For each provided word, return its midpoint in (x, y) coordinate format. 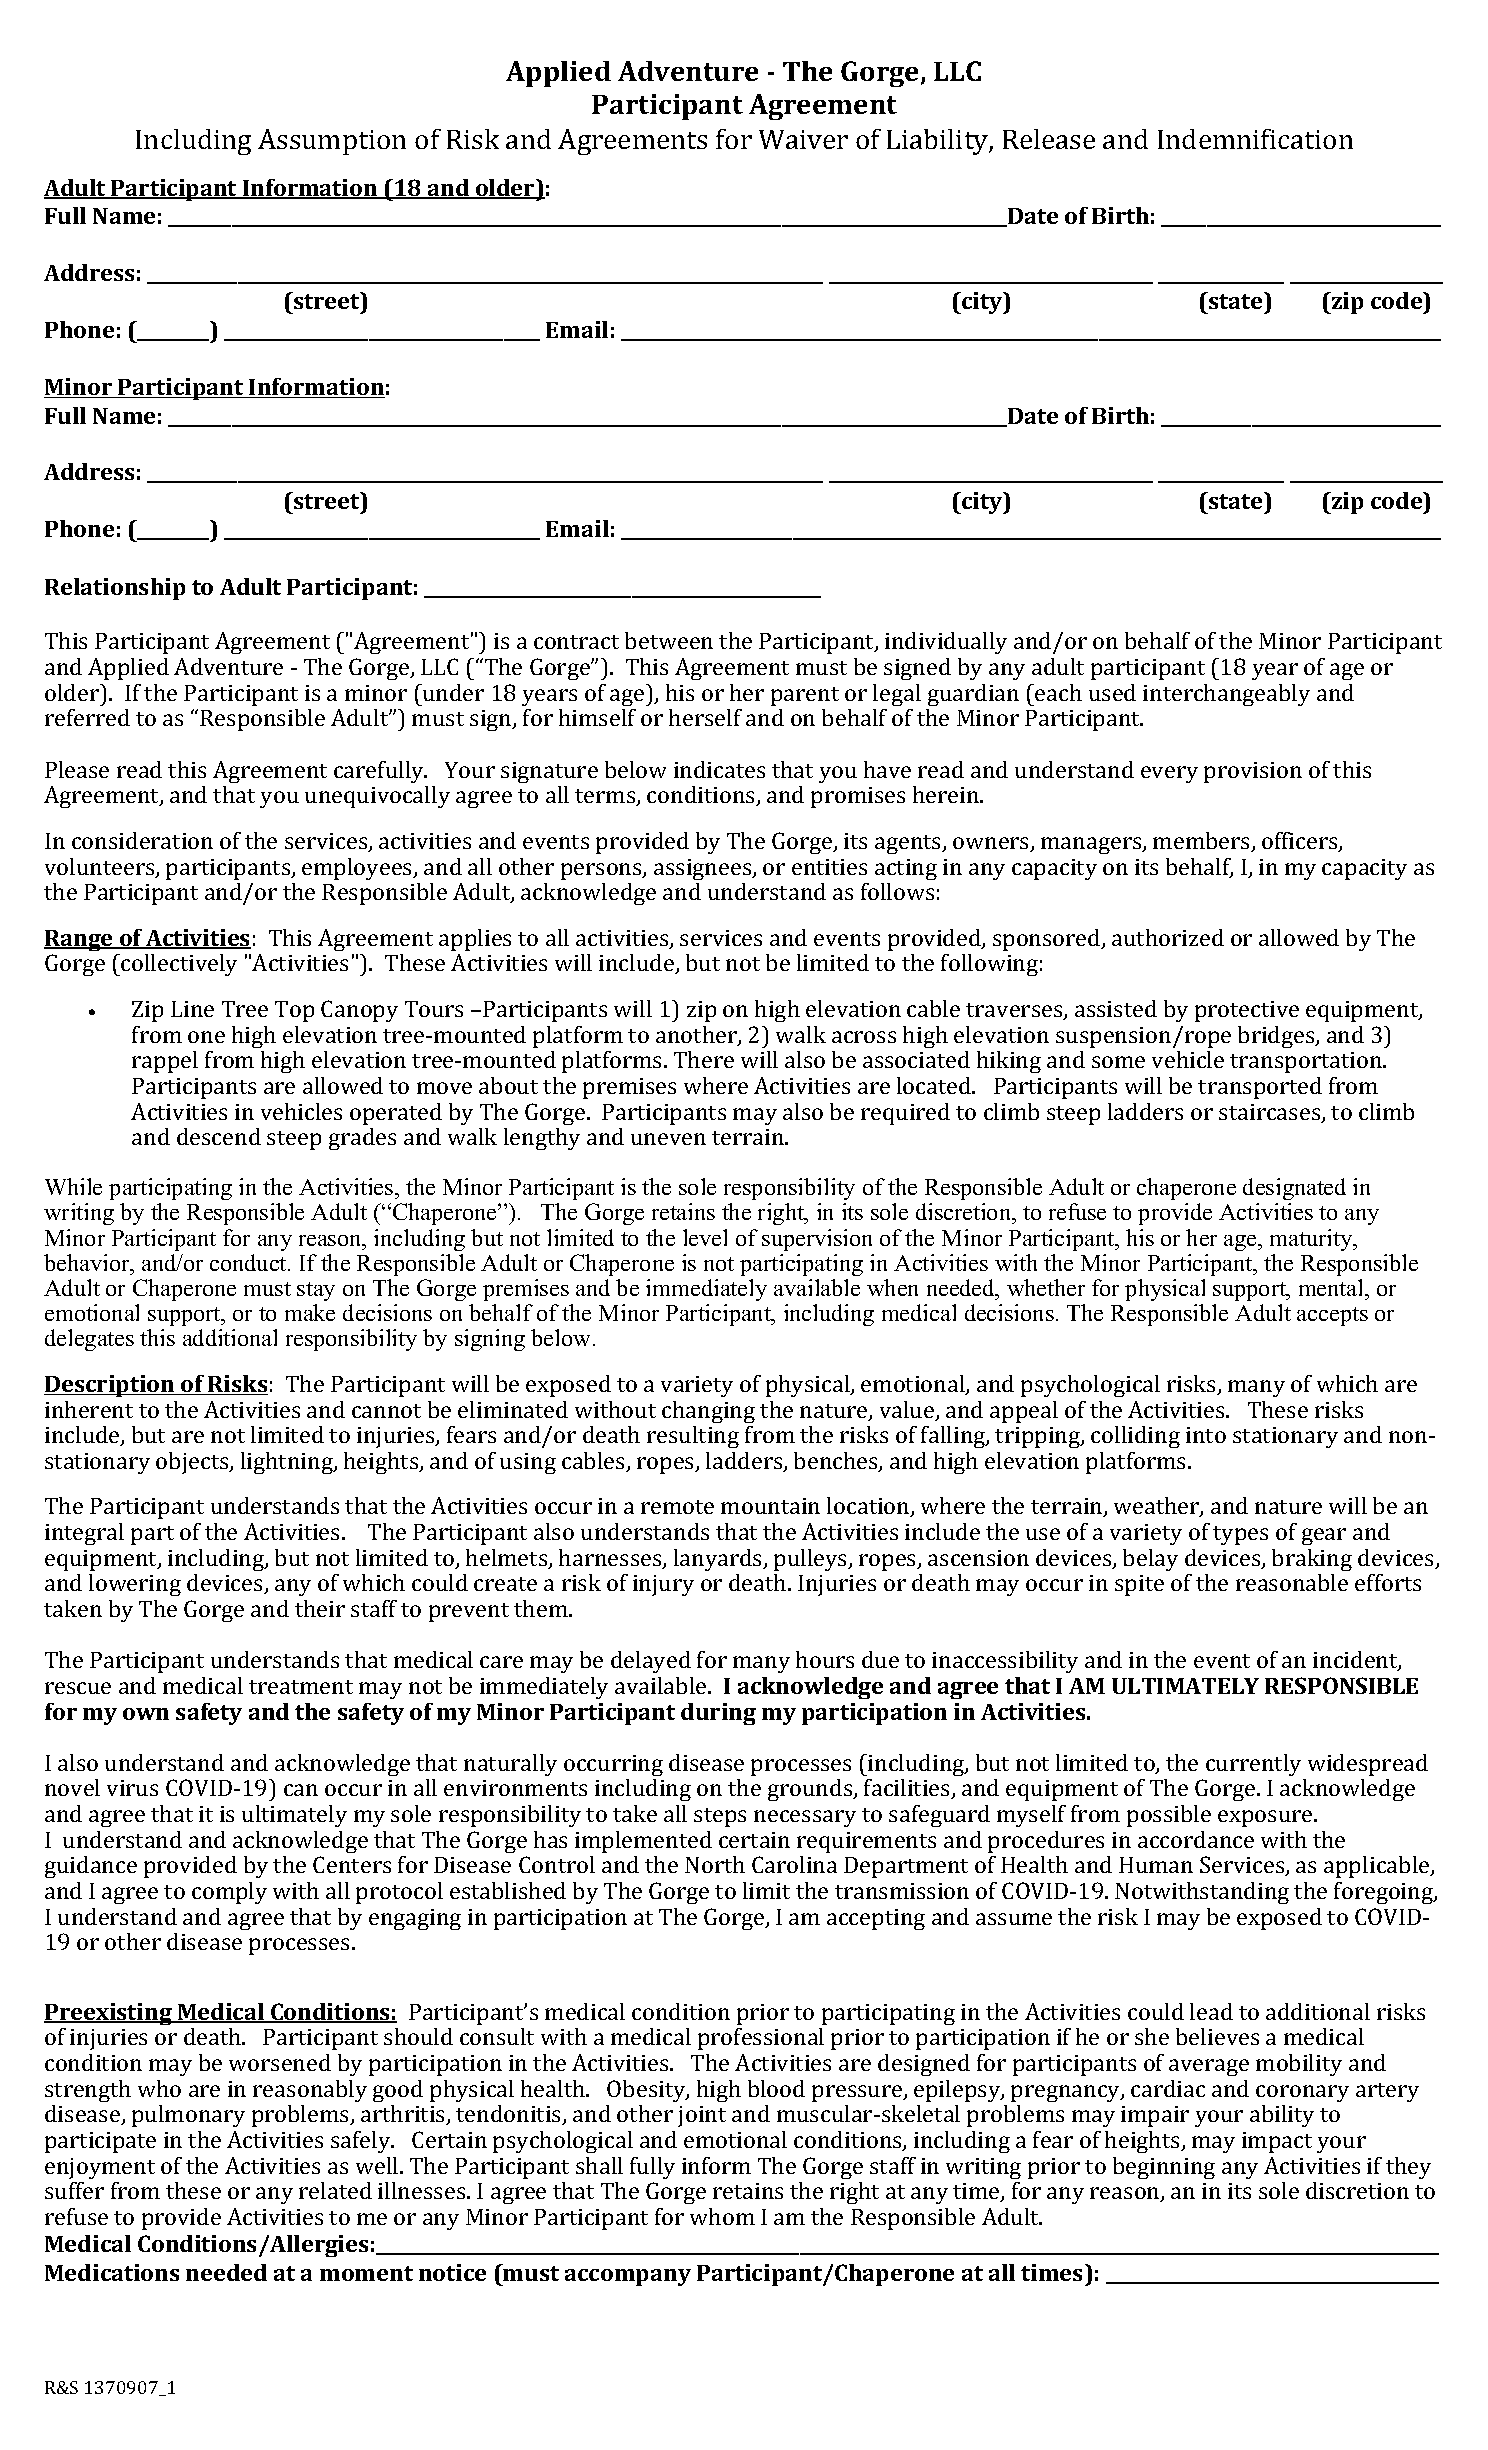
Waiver (803, 139)
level (705, 1237)
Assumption (332, 142)
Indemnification (1255, 139)
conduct (249, 1262)
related (335, 2190)
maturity (1312, 1240)
